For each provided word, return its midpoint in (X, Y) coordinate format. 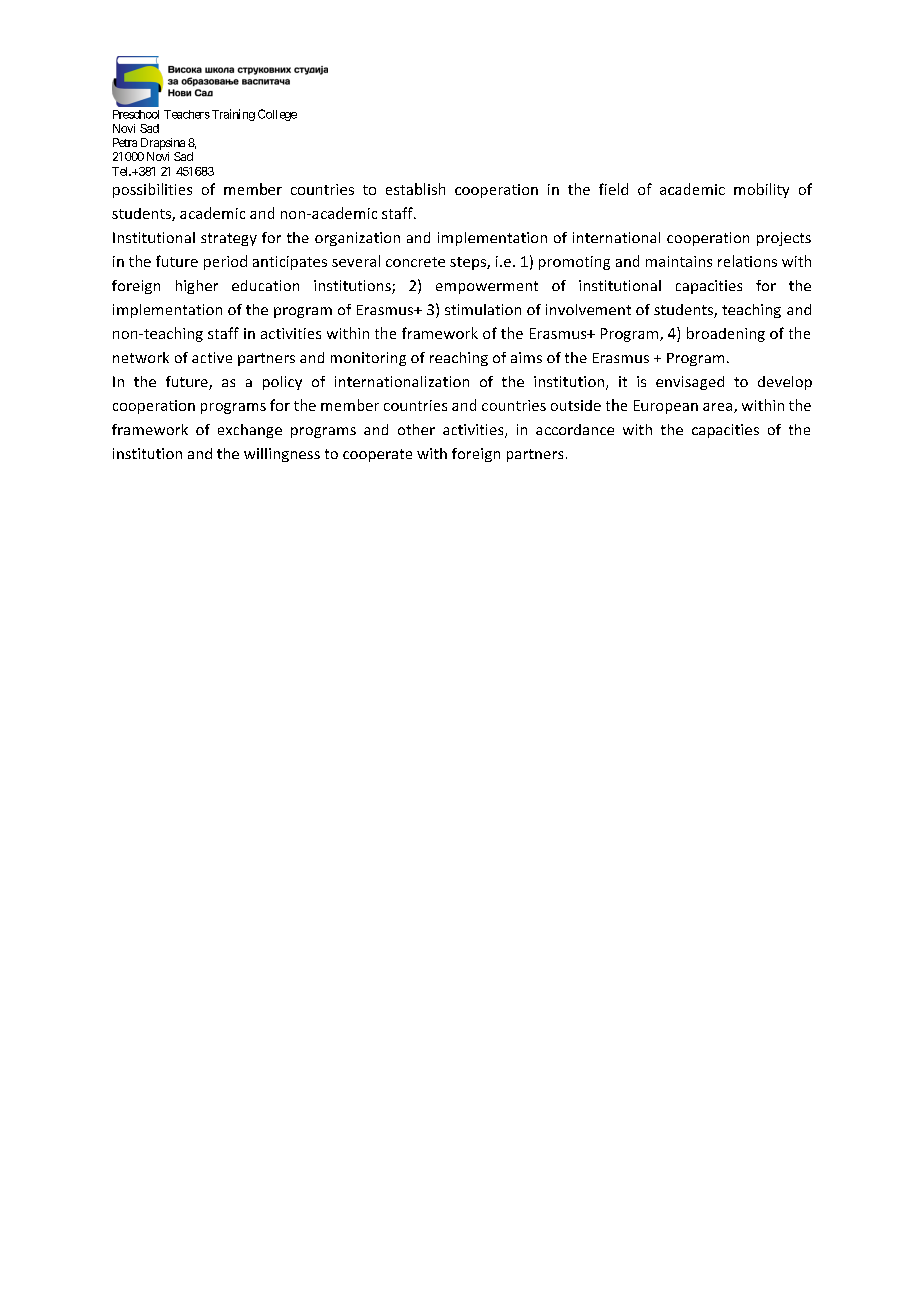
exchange (250, 431)
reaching (459, 359)
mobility (761, 190)
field (613, 189)
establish (415, 189)
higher (197, 287)
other (416, 429)
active (212, 357)
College (277, 115)
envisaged (690, 383)
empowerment (487, 287)
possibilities (152, 190)
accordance (575, 429)
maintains (679, 261)
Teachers (187, 114)
